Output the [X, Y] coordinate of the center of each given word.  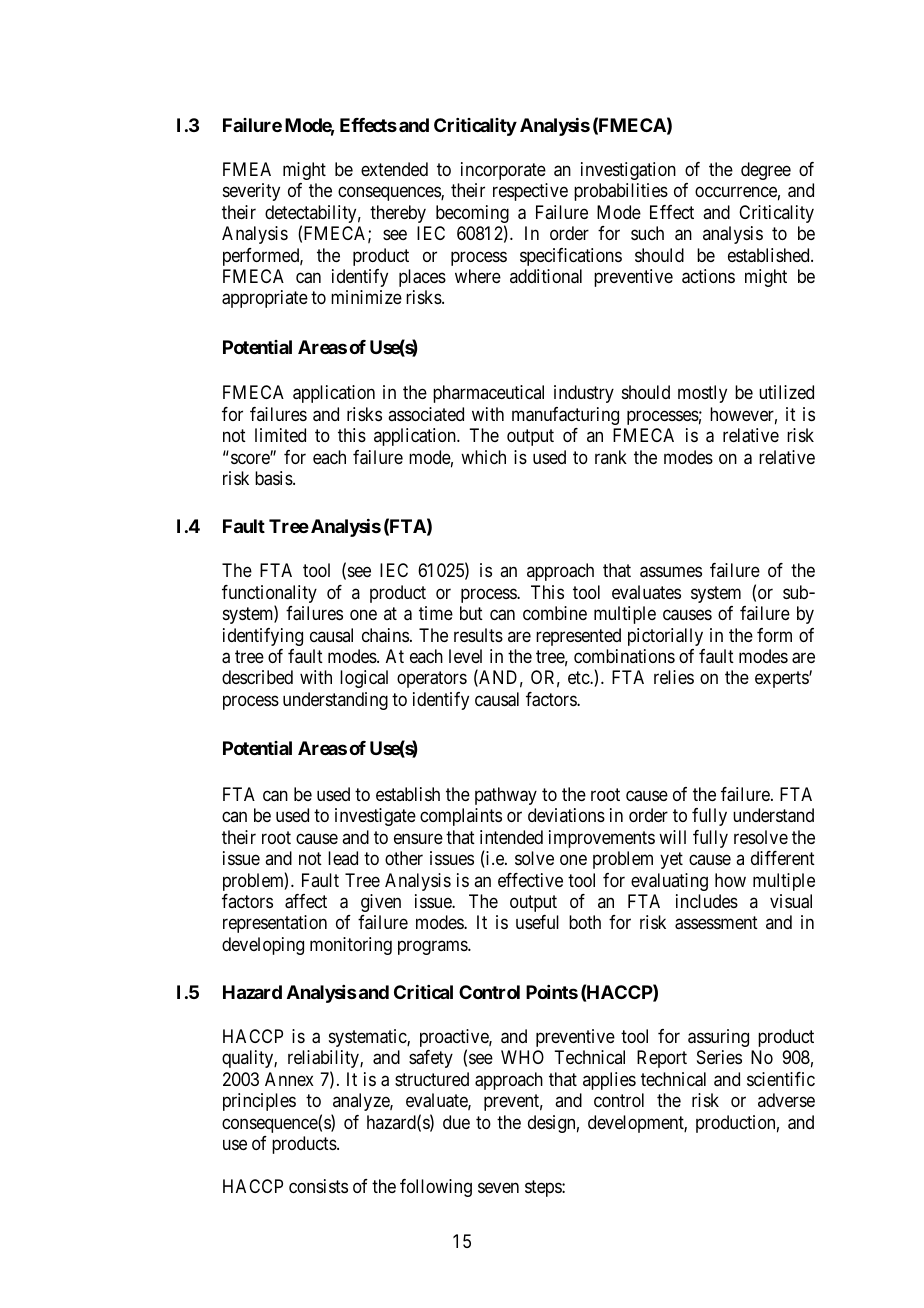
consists [318, 1186]
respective [530, 192]
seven [498, 1187]
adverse [786, 1100]
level [465, 656]
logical [364, 679]
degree [766, 171]
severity [251, 192]
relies [674, 677]
